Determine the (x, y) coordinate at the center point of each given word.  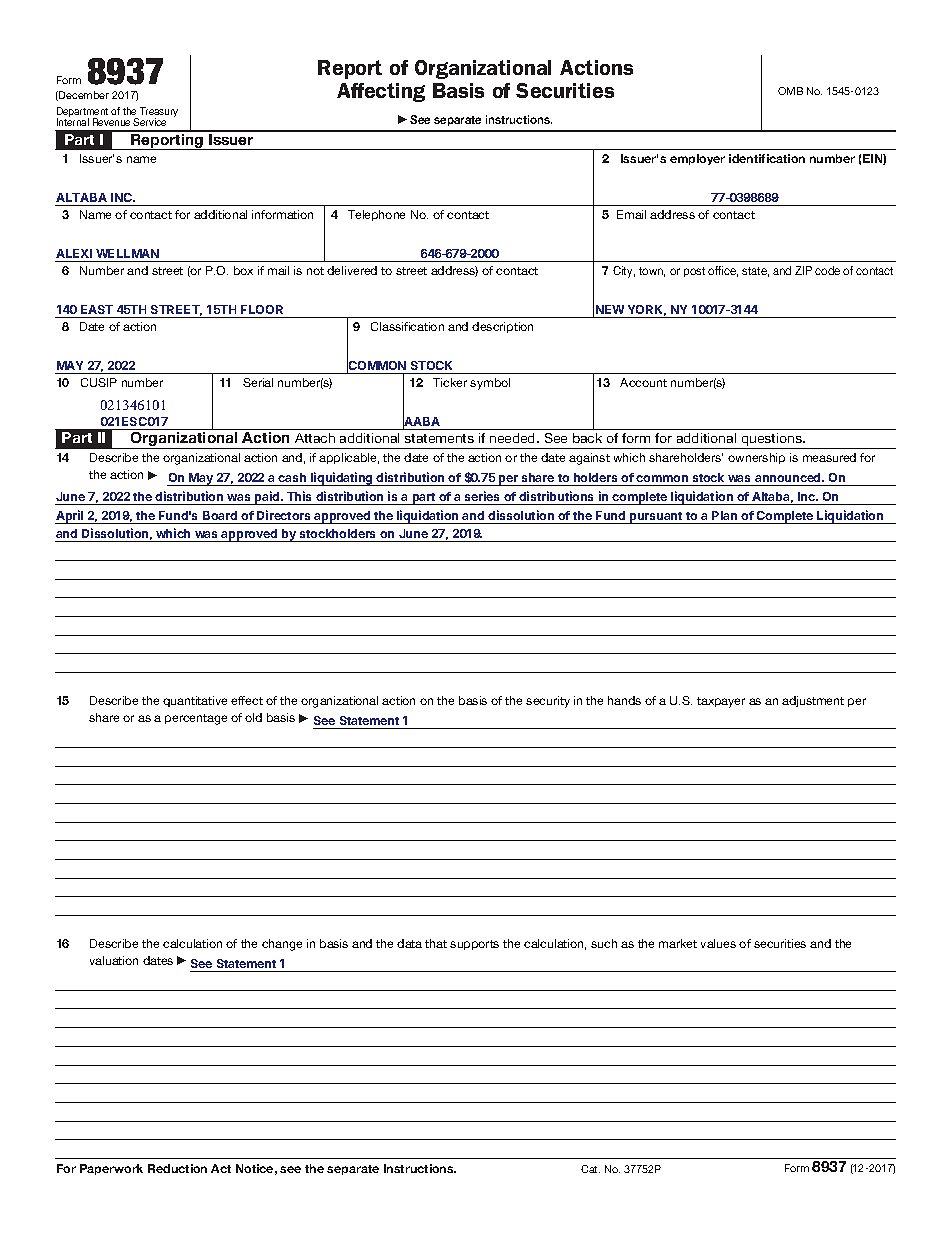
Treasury (158, 113)
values (718, 943)
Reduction (177, 1168)
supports (474, 945)
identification (767, 158)
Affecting (381, 92)
